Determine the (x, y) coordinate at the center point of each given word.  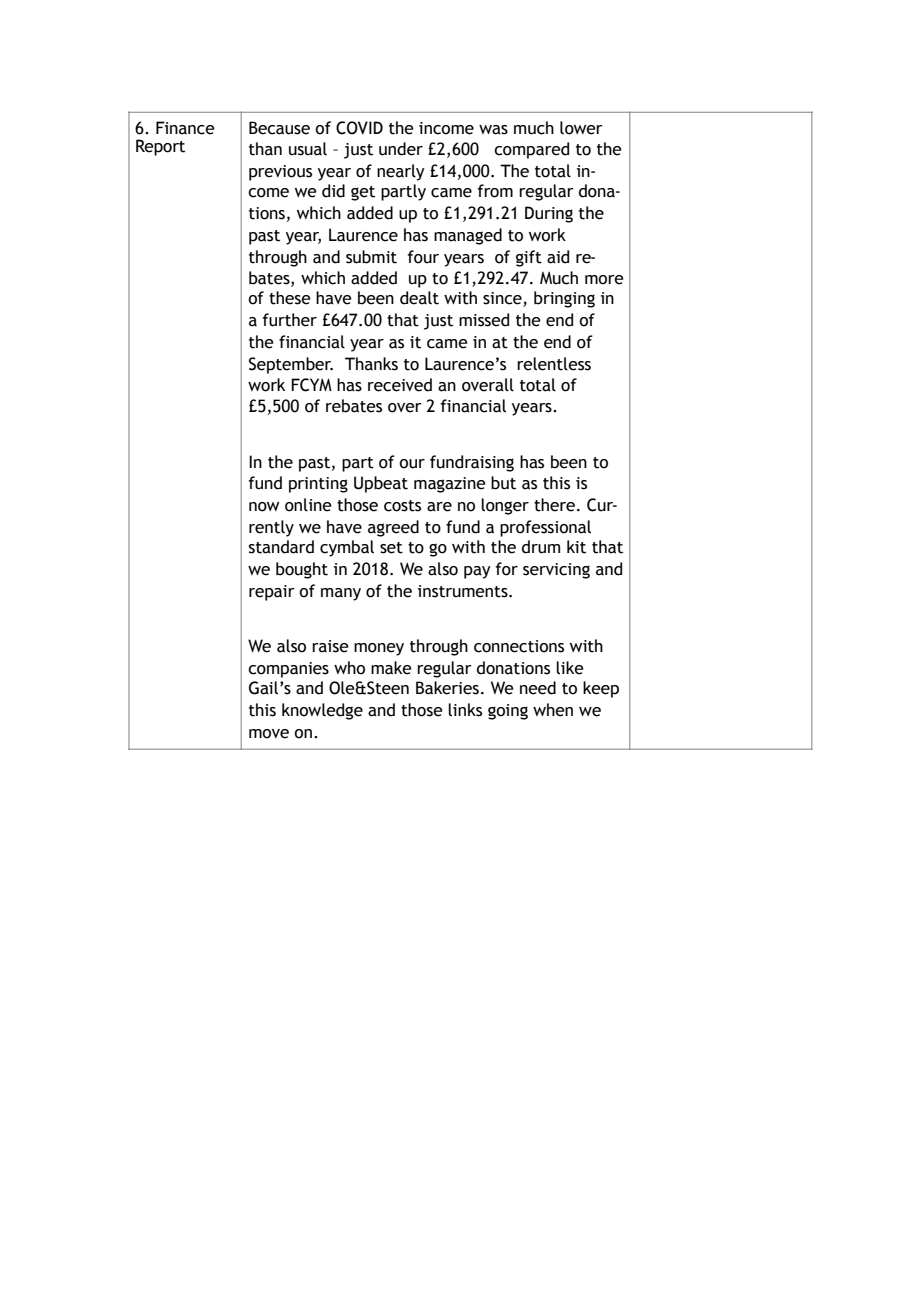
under (401, 149)
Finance (185, 128)
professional (545, 528)
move (269, 734)
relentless (554, 364)
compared (531, 150)
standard (281, 547)
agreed (393, 528)
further (290, 320)
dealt (419, 298)
